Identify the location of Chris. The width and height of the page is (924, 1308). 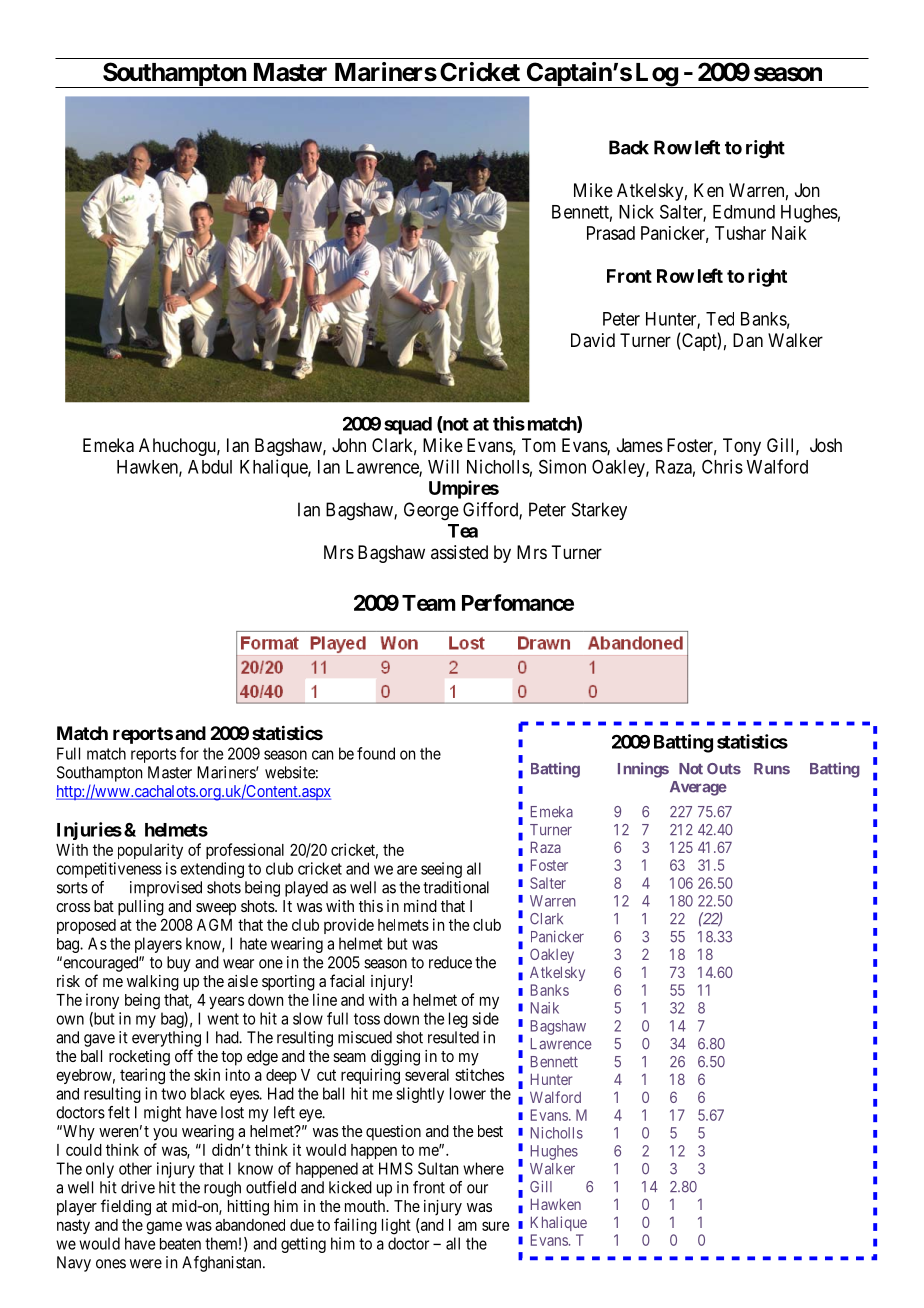
(722, 466).
